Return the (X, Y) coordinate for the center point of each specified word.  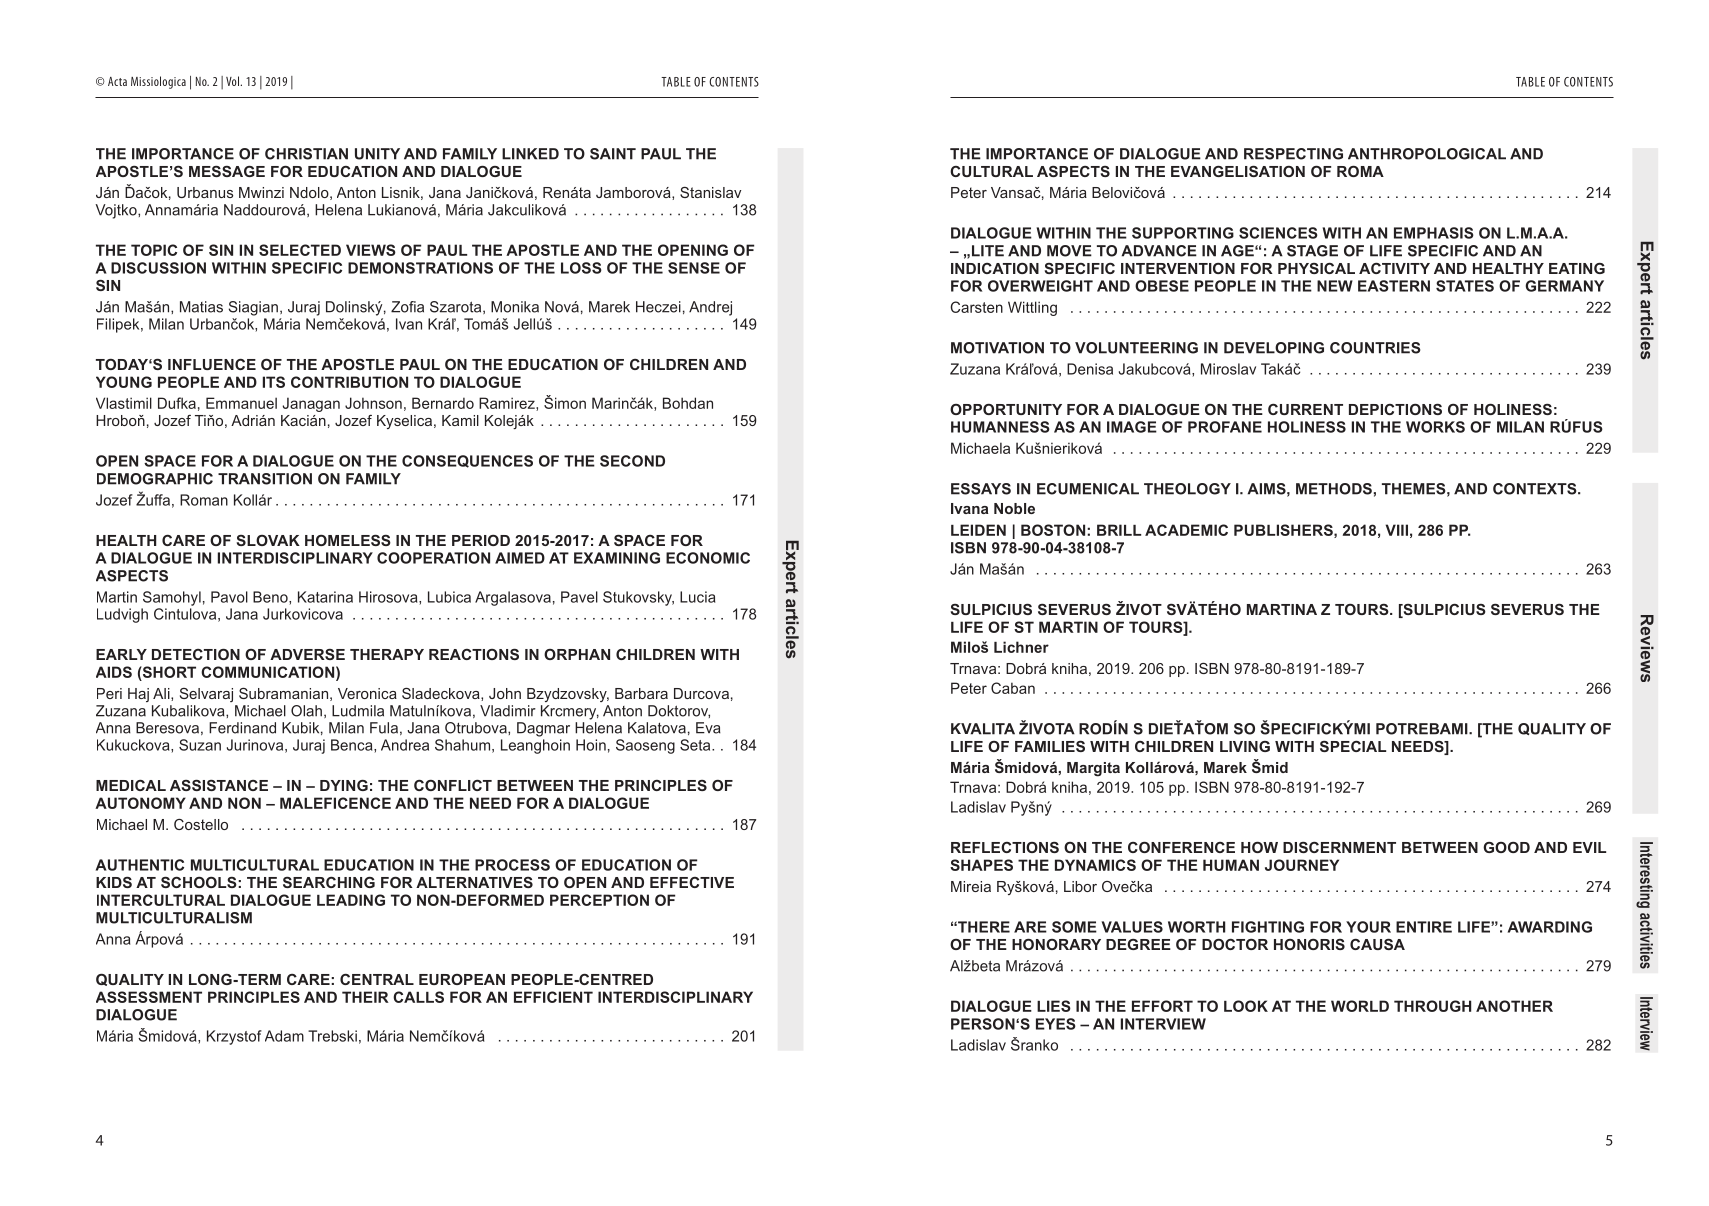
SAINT (613, 154)
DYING (344, 785)
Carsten (977, 307)
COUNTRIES (1375, 348)
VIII (1397, 530)
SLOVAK (268, 540)
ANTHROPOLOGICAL (1427, 154)
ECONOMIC (708, 558)
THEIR (365, 997)
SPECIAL (1353, 746)
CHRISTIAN (306, 154)
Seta (696, 745)
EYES (1056, 1024)
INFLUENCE (212, 364)
